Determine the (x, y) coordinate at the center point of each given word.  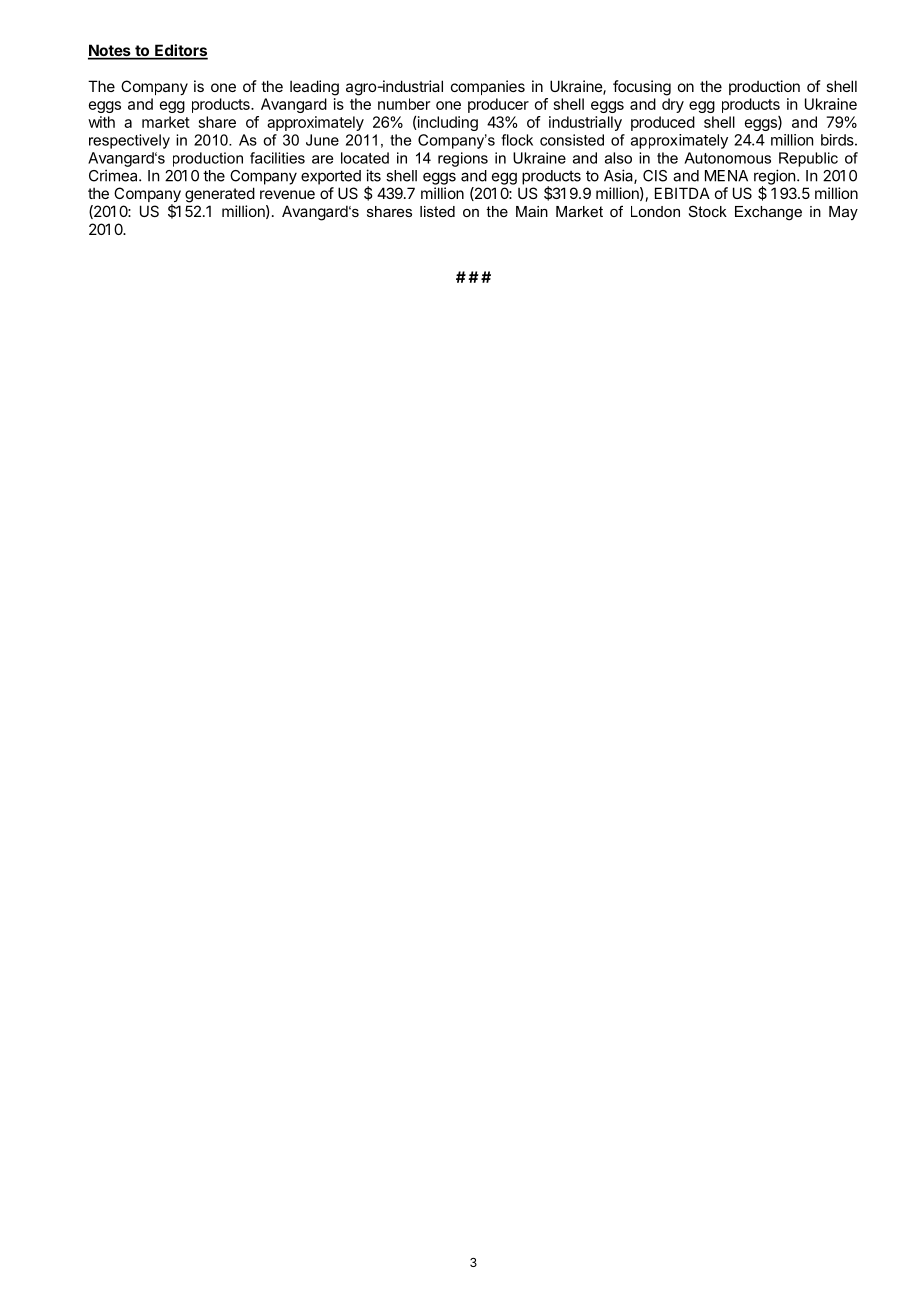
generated (220, 195)
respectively (129, 141)
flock (517, 140)
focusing (642, 88)
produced (663, 123)
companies (488, 87)
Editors (180, 51)
